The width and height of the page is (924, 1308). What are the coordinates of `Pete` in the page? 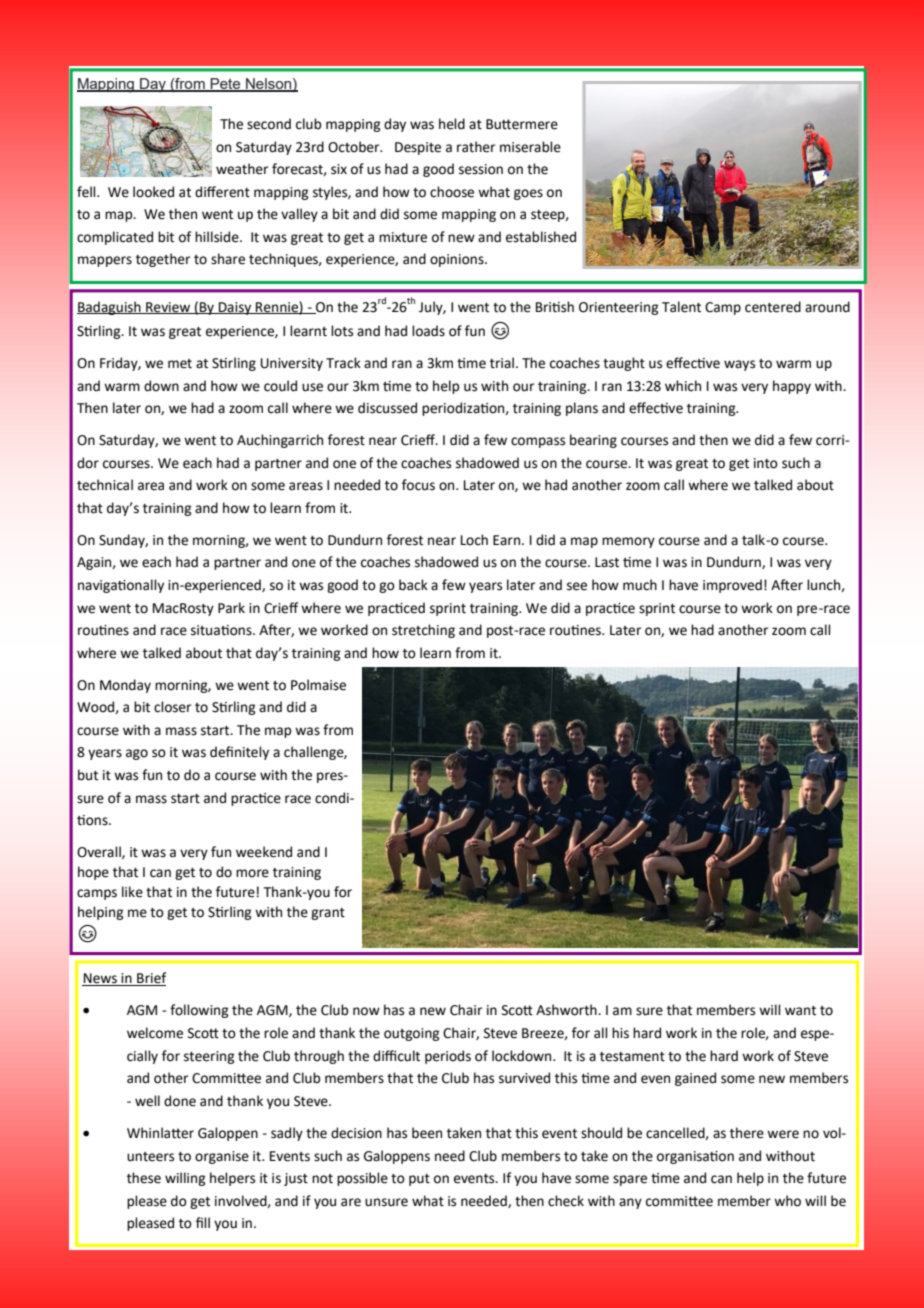 It's located at (225, 85).
